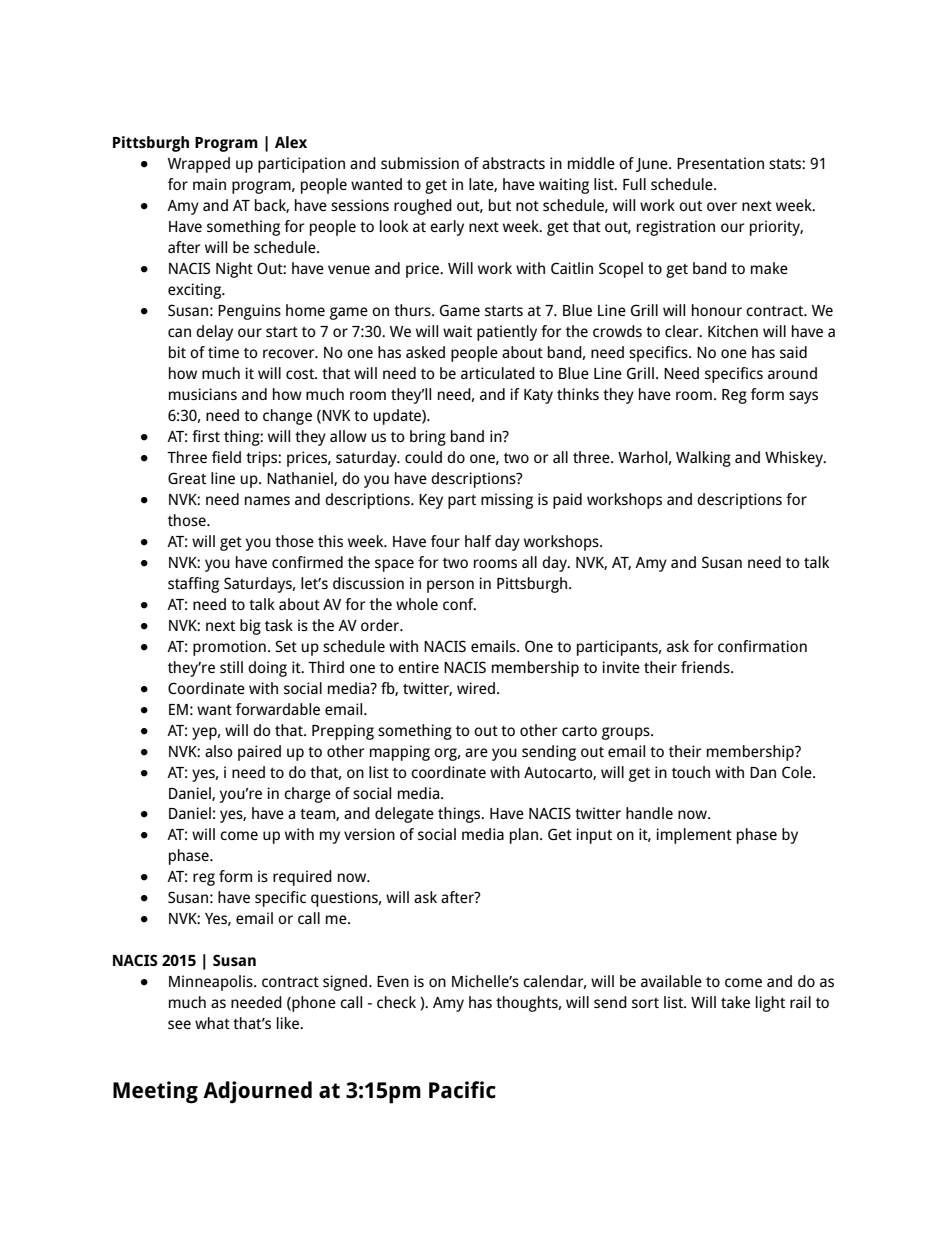 The width and height of the screenshot is (952, 1233). I want to click on friends, so click(706, 667).
